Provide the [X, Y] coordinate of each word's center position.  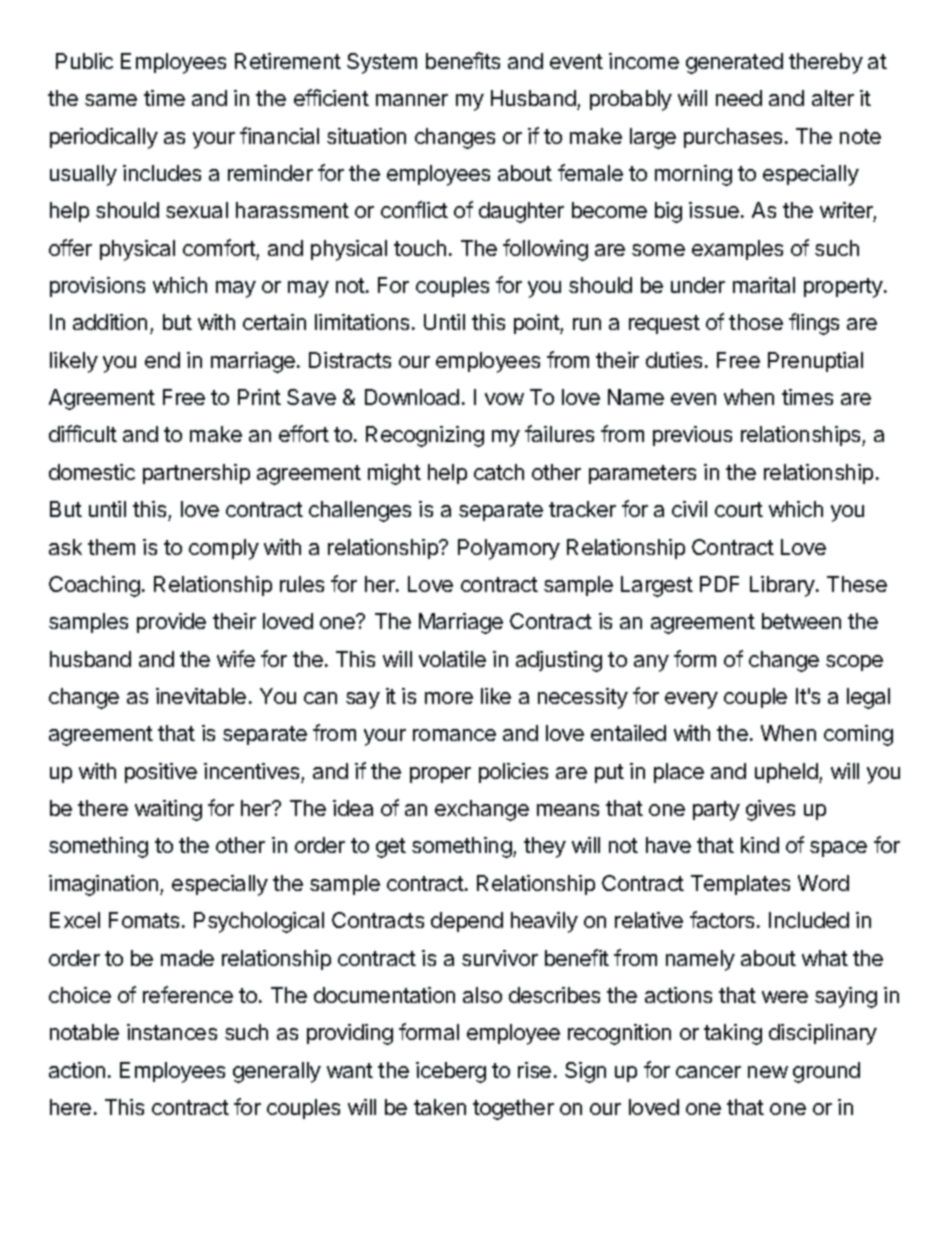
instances [172, 1032]
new [768, 1072]
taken [440, 1107]
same [111, 100]
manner [412, 100]
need [739, 98]
